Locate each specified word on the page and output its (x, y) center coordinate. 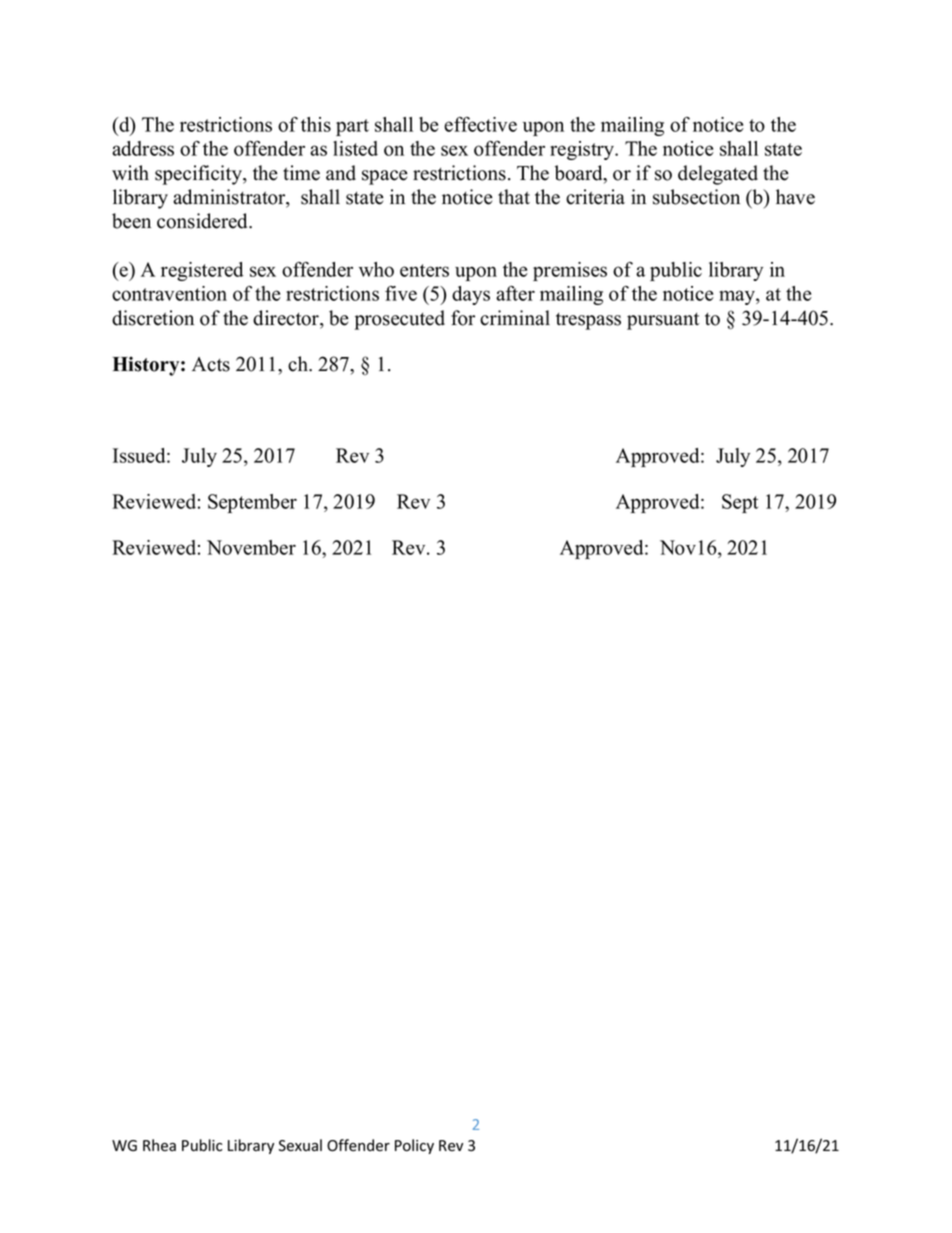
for (463, 318)
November (251, 547)
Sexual (300, 1145)
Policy (414, 1146)
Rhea (159, 1145)
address (143, 148)
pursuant (663, 321)
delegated (718, 175)
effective (480, 124)
